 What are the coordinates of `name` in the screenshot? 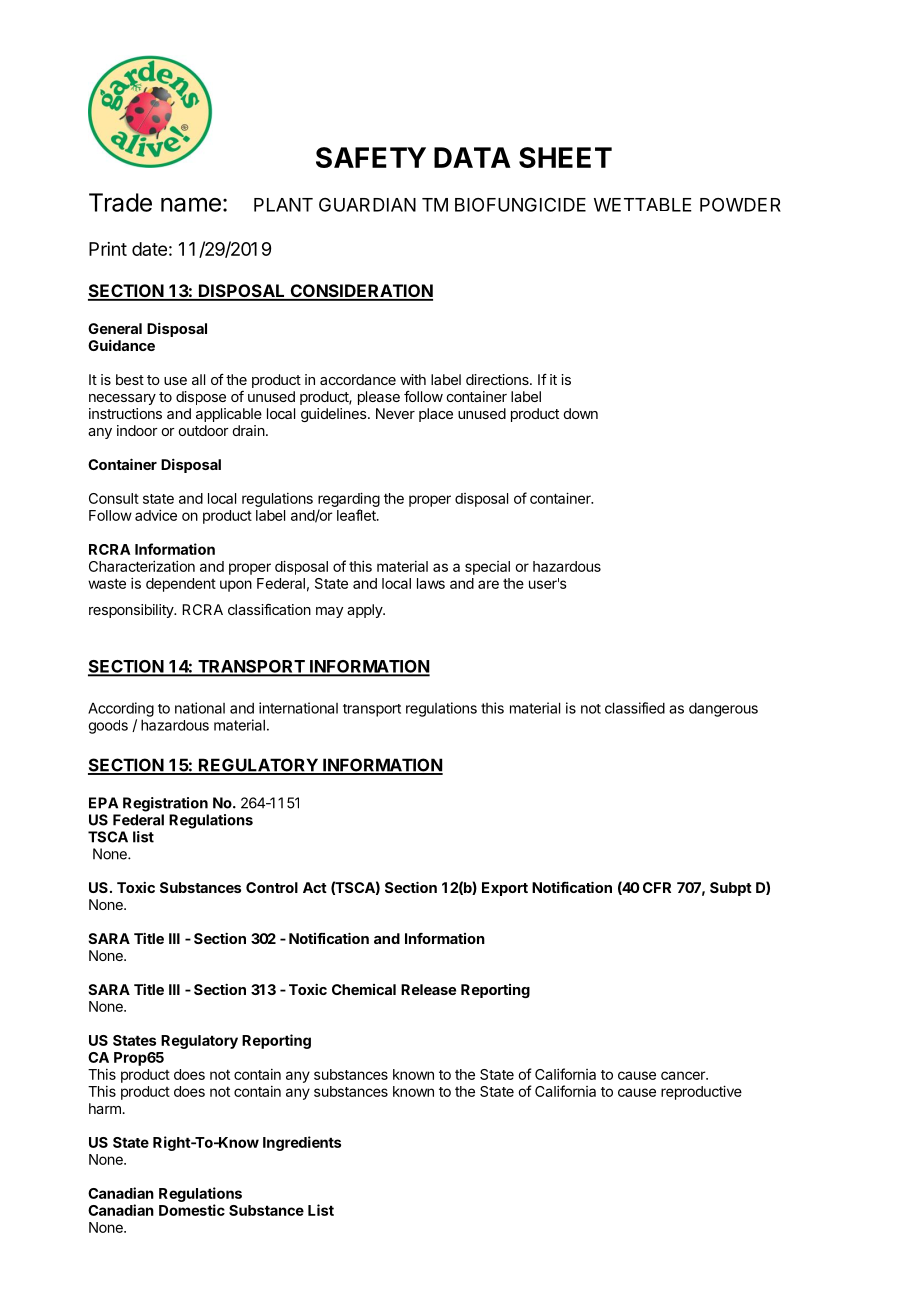 It's located at (191, 204).
